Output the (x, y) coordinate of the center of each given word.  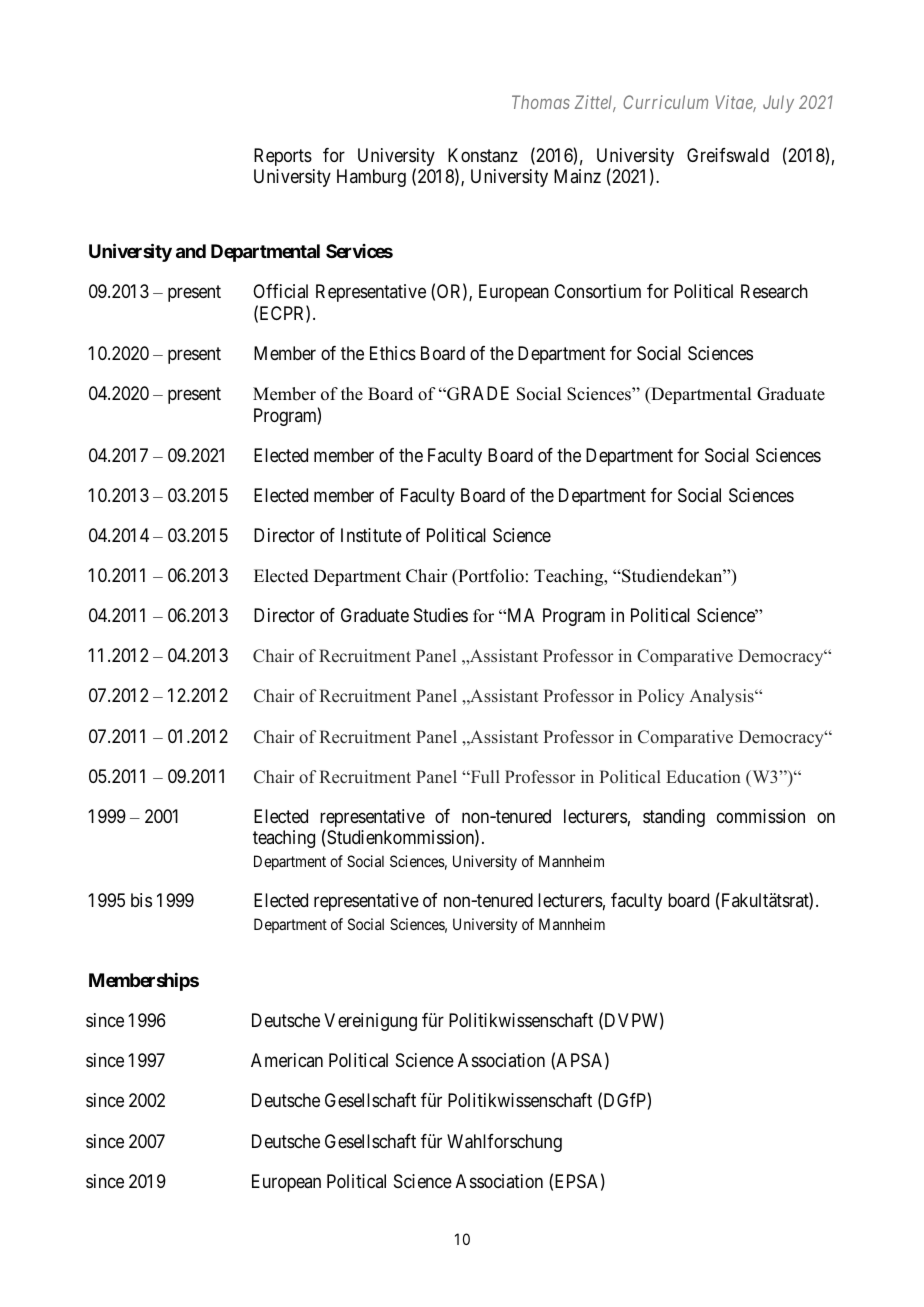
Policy (661, 697)
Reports (283, 157)
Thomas (541, 102)
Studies (441, 615)
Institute (371, 535)
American (287, 1060)
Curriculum (665, 102)
